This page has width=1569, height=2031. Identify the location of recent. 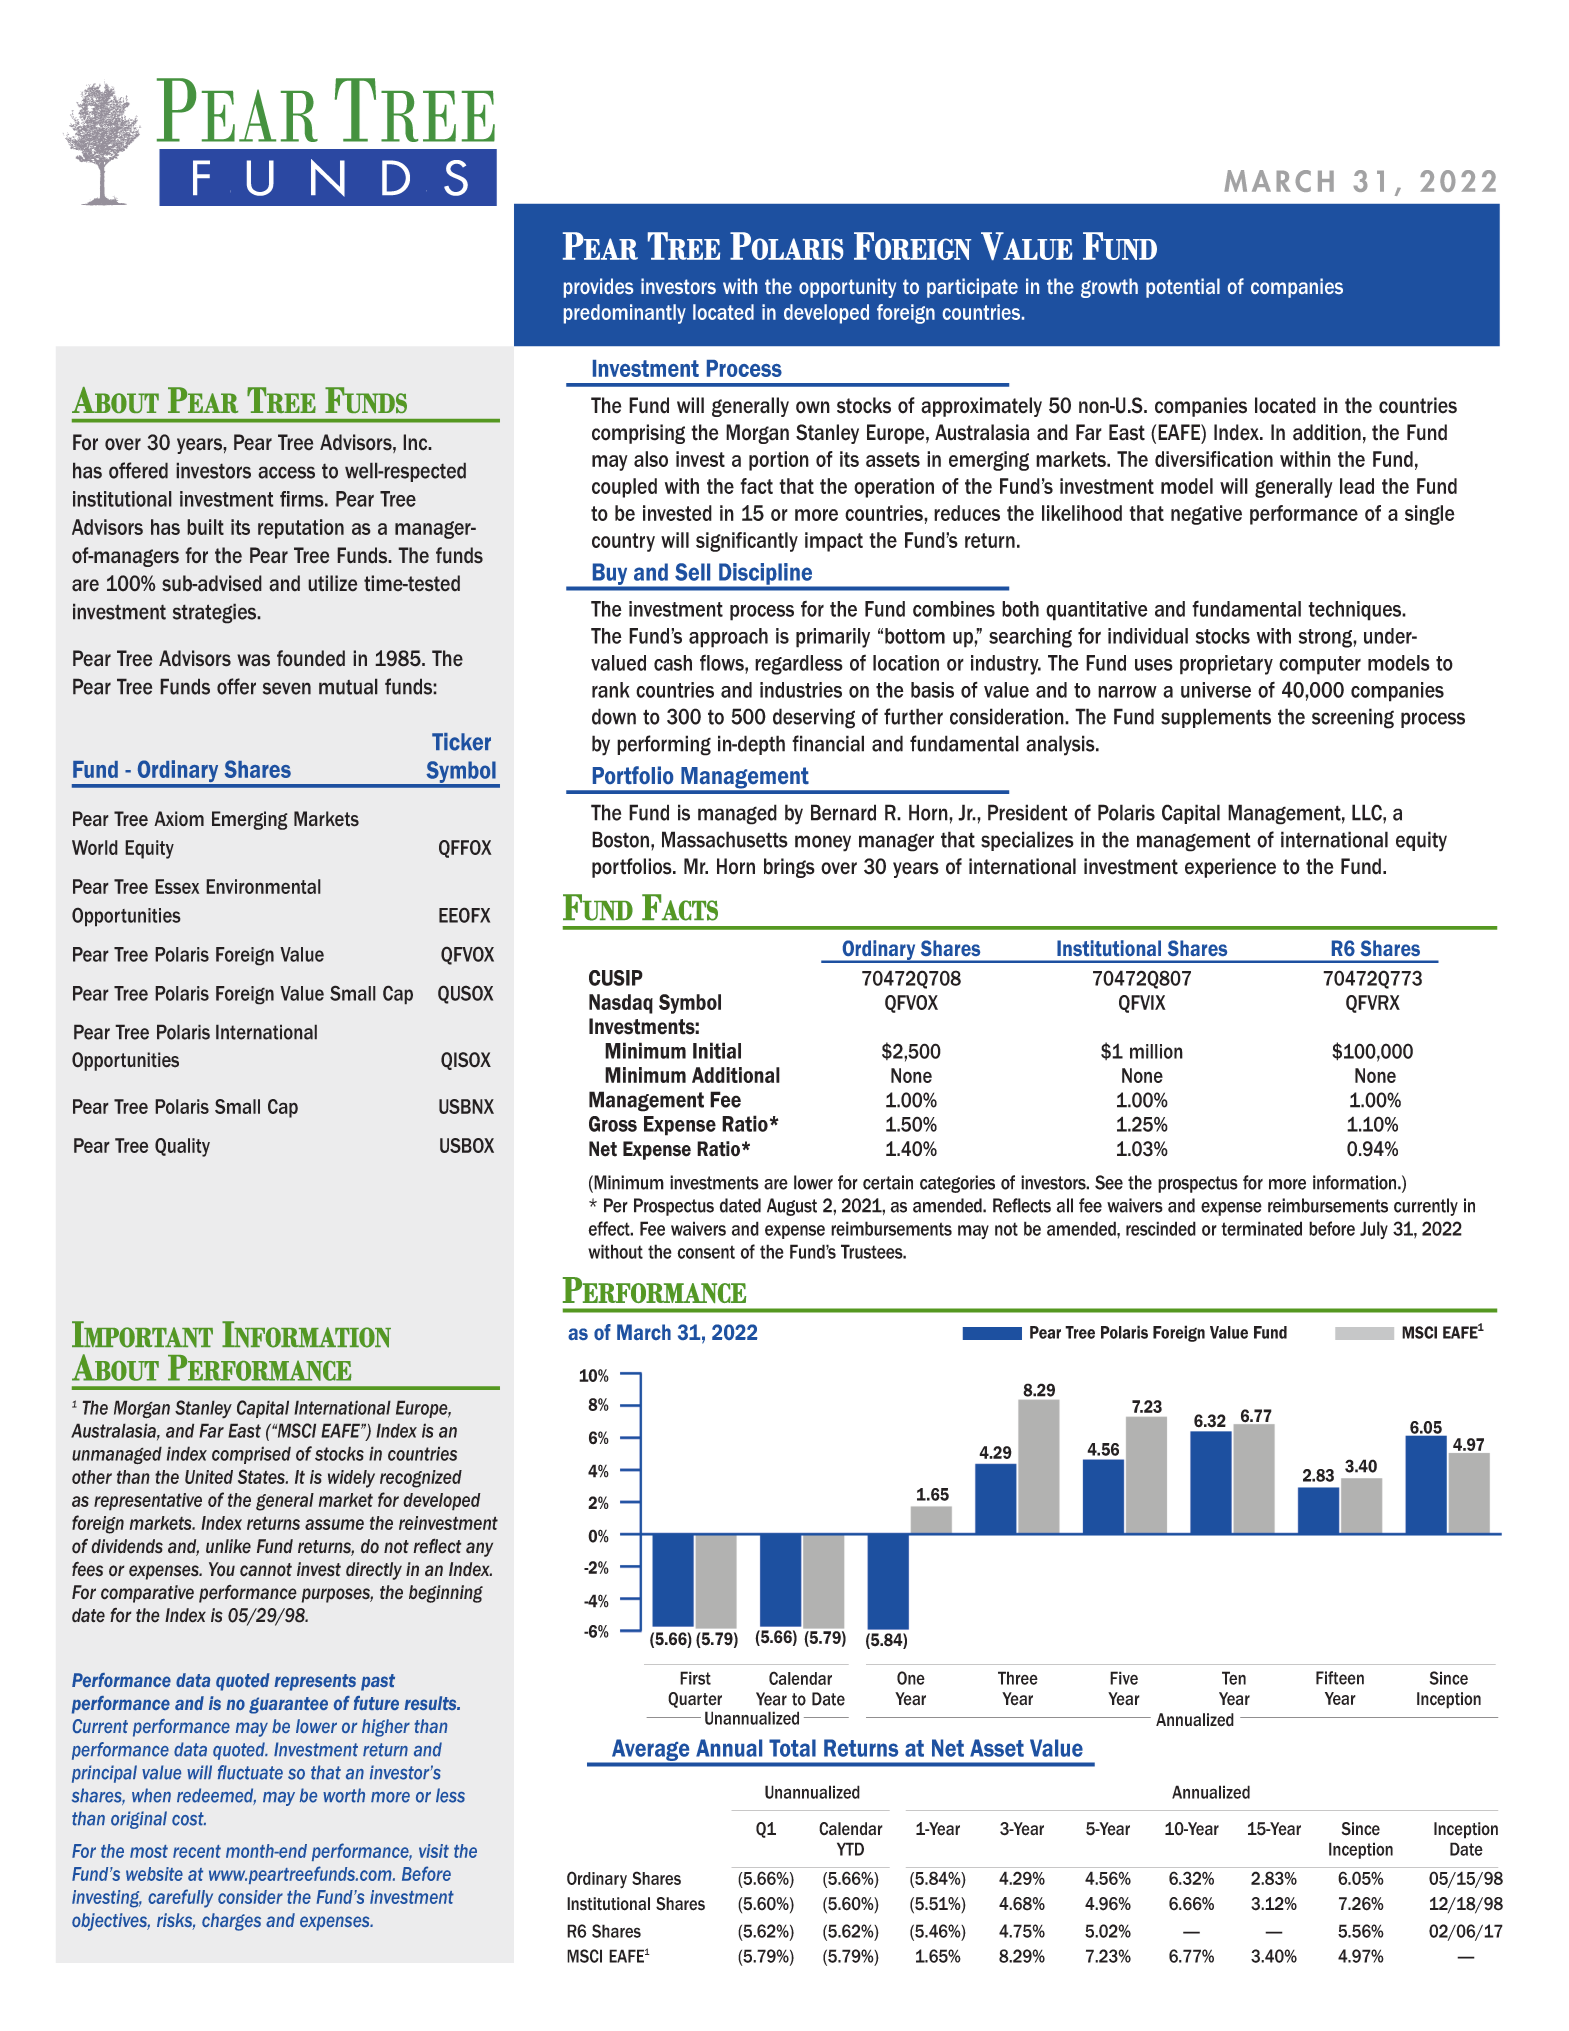
(197, 1851).
